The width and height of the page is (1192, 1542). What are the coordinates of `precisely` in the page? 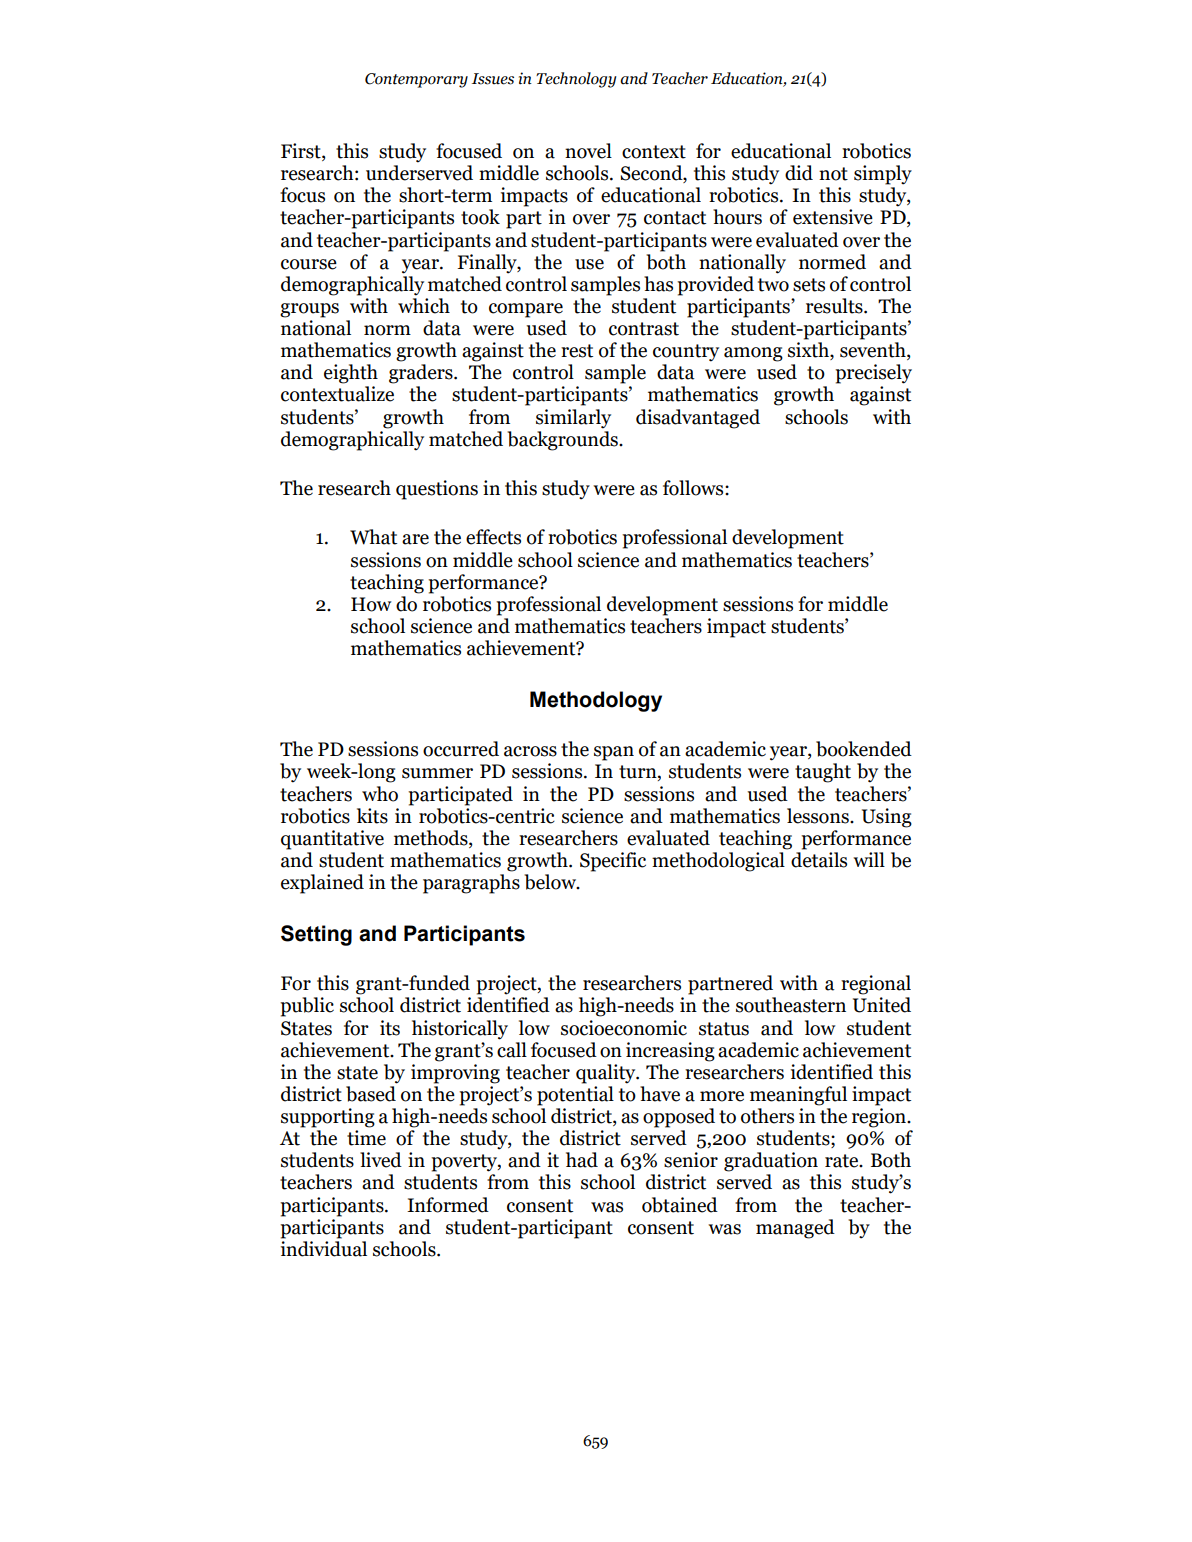 It's located at (873, 374).
